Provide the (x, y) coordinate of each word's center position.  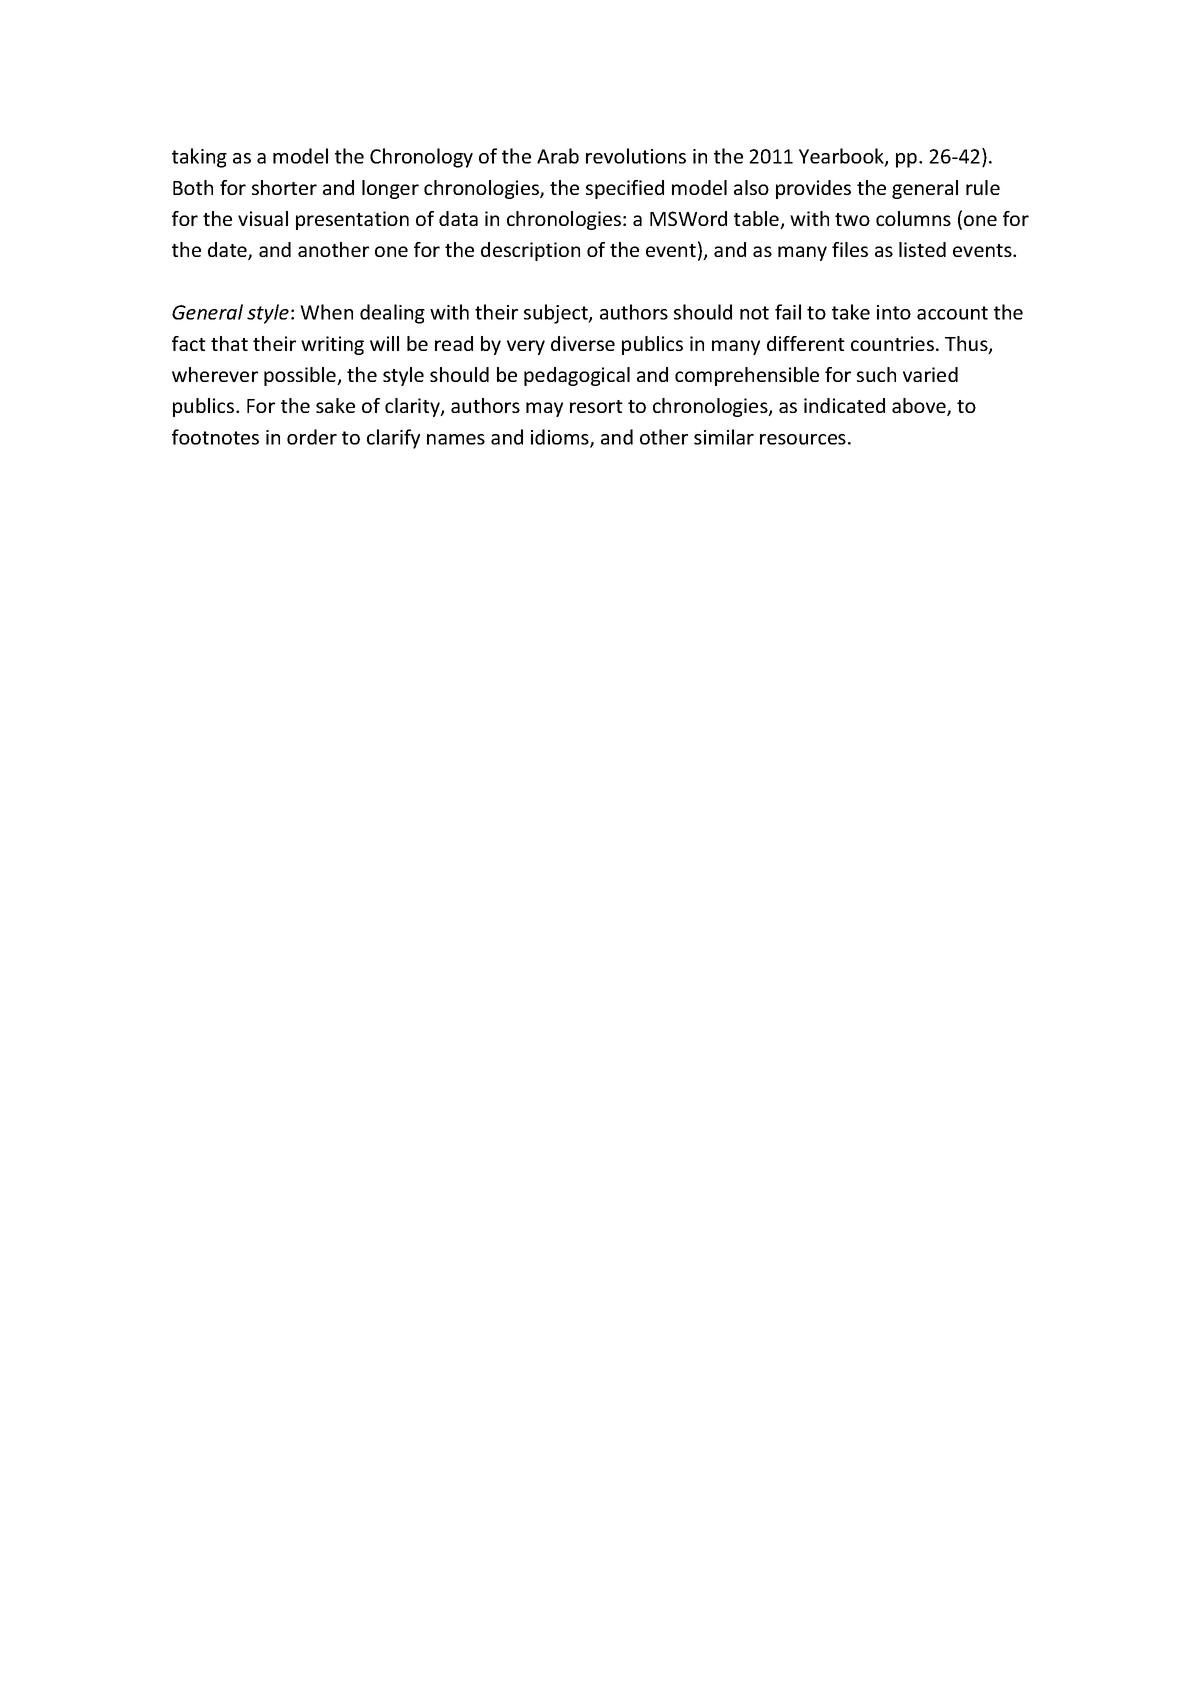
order (312, 437)
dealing (392, 314)
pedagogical (577, 376)
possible (301, 376)
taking (199, 158)
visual (263, 218)
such (876, 374)
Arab (558, 156)
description (530, 251)
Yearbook (842, 157)
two (852, 219)
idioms (561, 438)
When (326, 312)
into (894, 312)
